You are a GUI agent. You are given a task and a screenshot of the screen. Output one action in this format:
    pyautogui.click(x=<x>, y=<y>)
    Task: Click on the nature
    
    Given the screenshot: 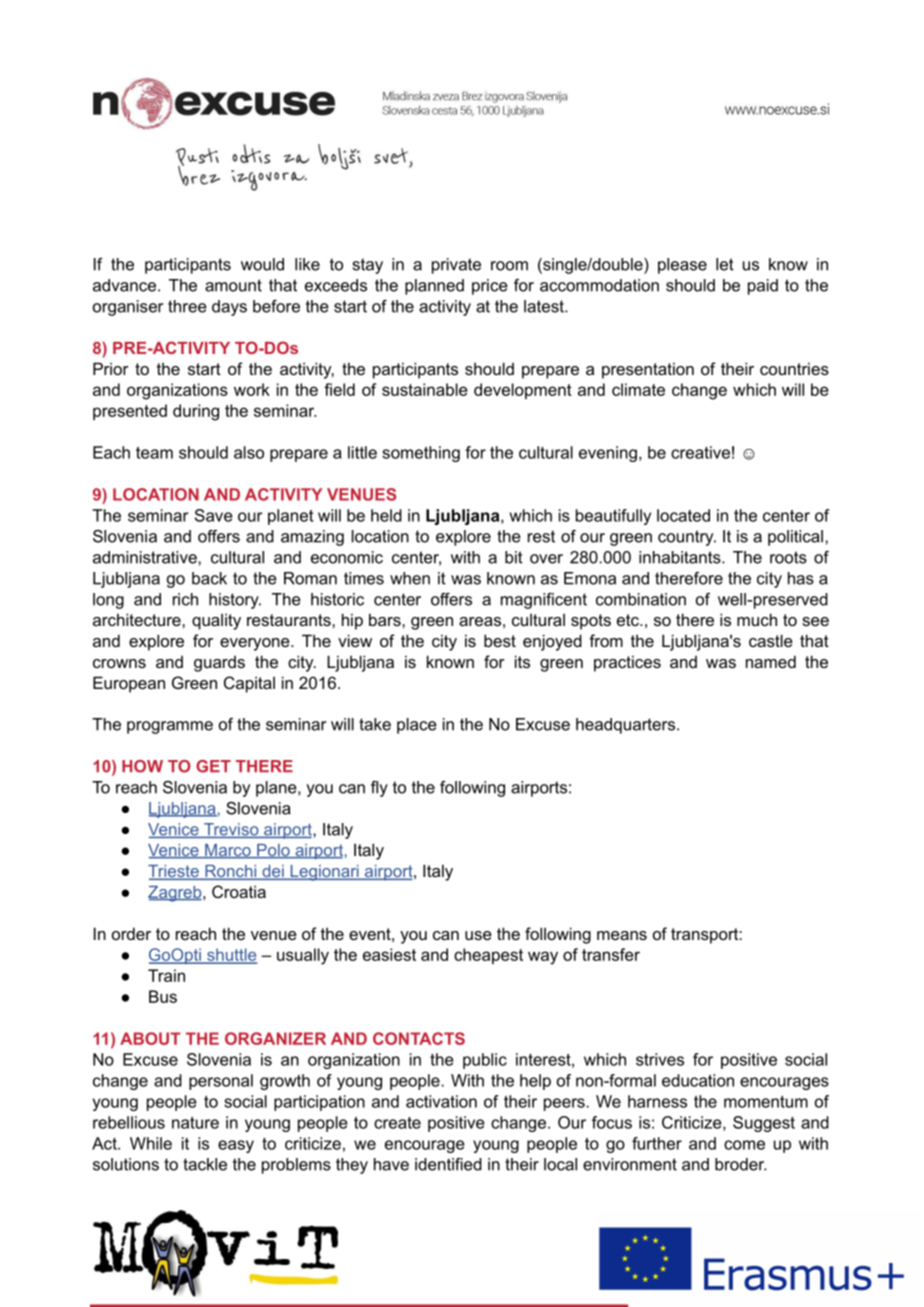 What is the action you would take?
    pyautogui.click(x=195, y=1123)
